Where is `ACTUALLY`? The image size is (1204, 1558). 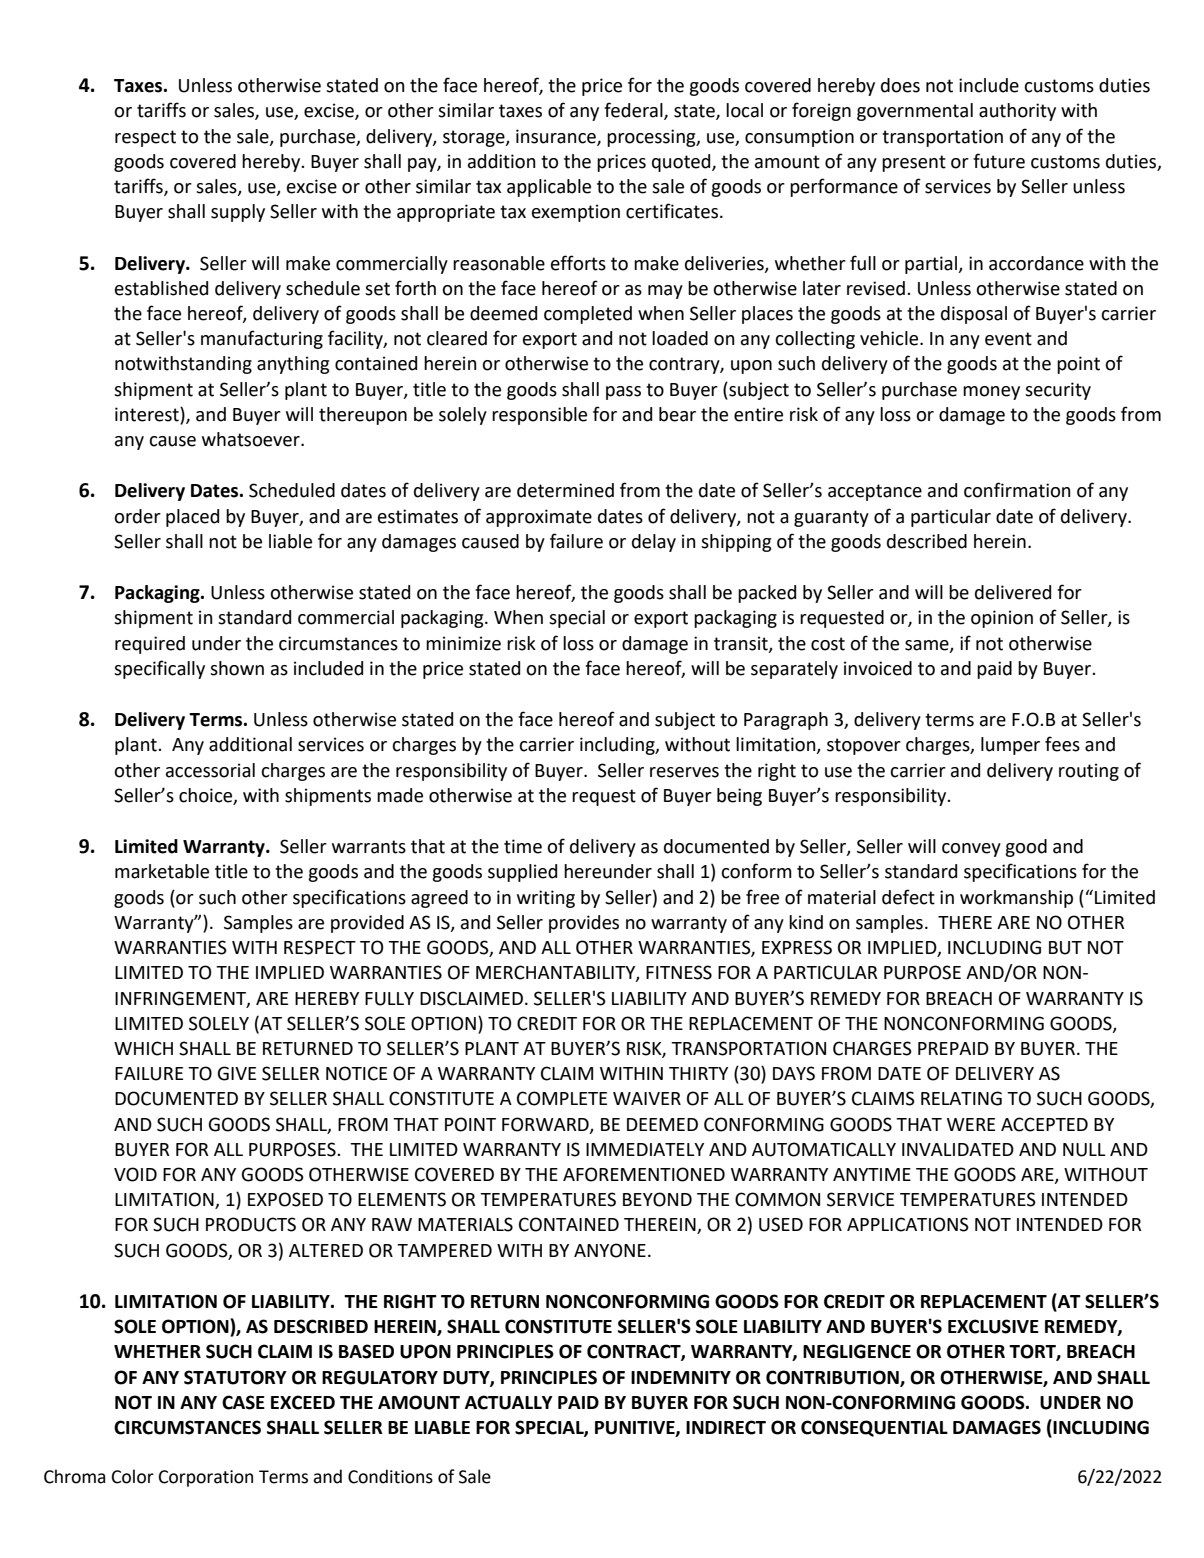 ACTUALLY is located at coordinates (509, 1402).
